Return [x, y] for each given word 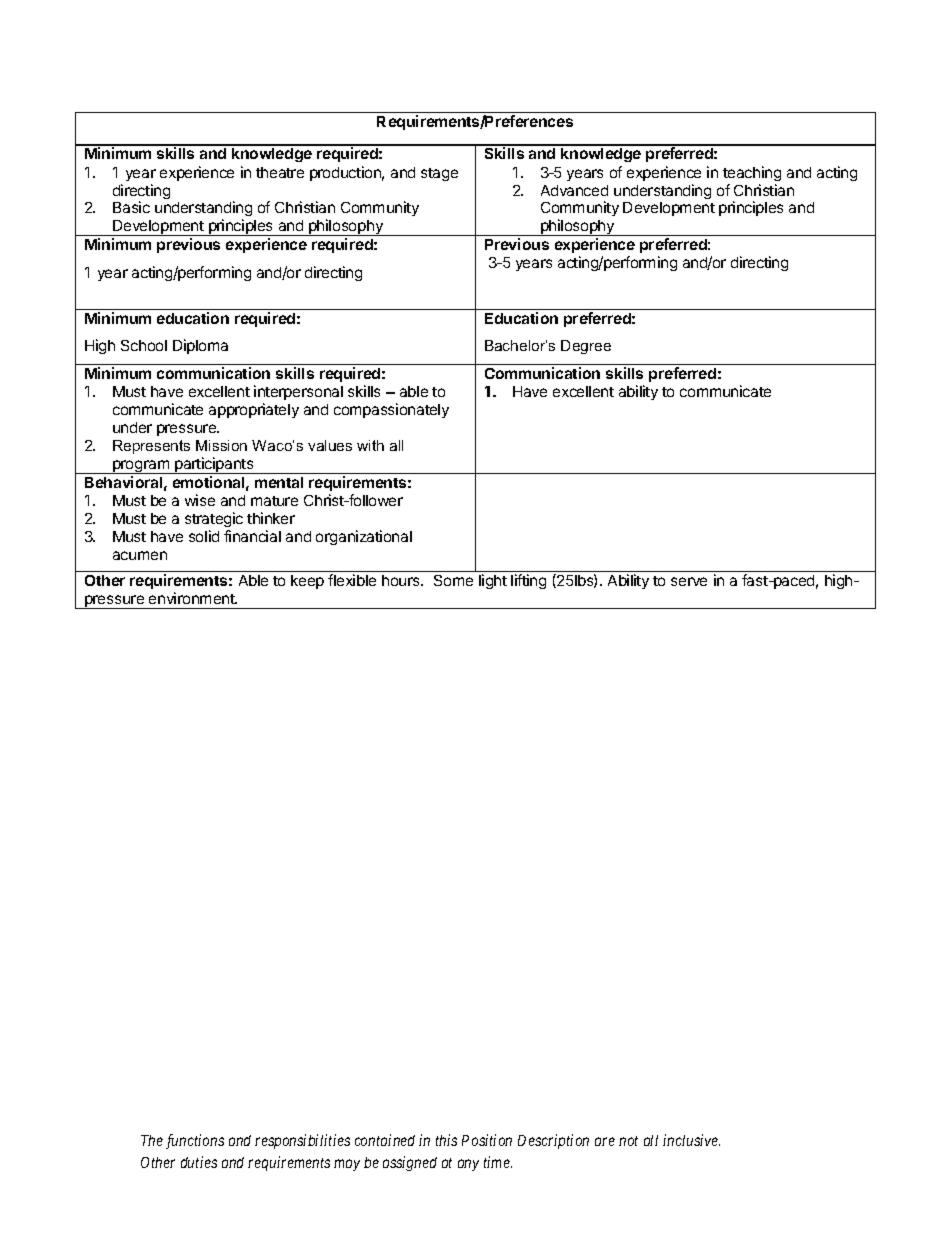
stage [439, 174]
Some [453, 580]
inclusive [691, 1140]
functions [195, 1141]
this [446, 1140]
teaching [752, 173]
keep [307, 582]
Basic [131, 207]
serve [689, 581]
